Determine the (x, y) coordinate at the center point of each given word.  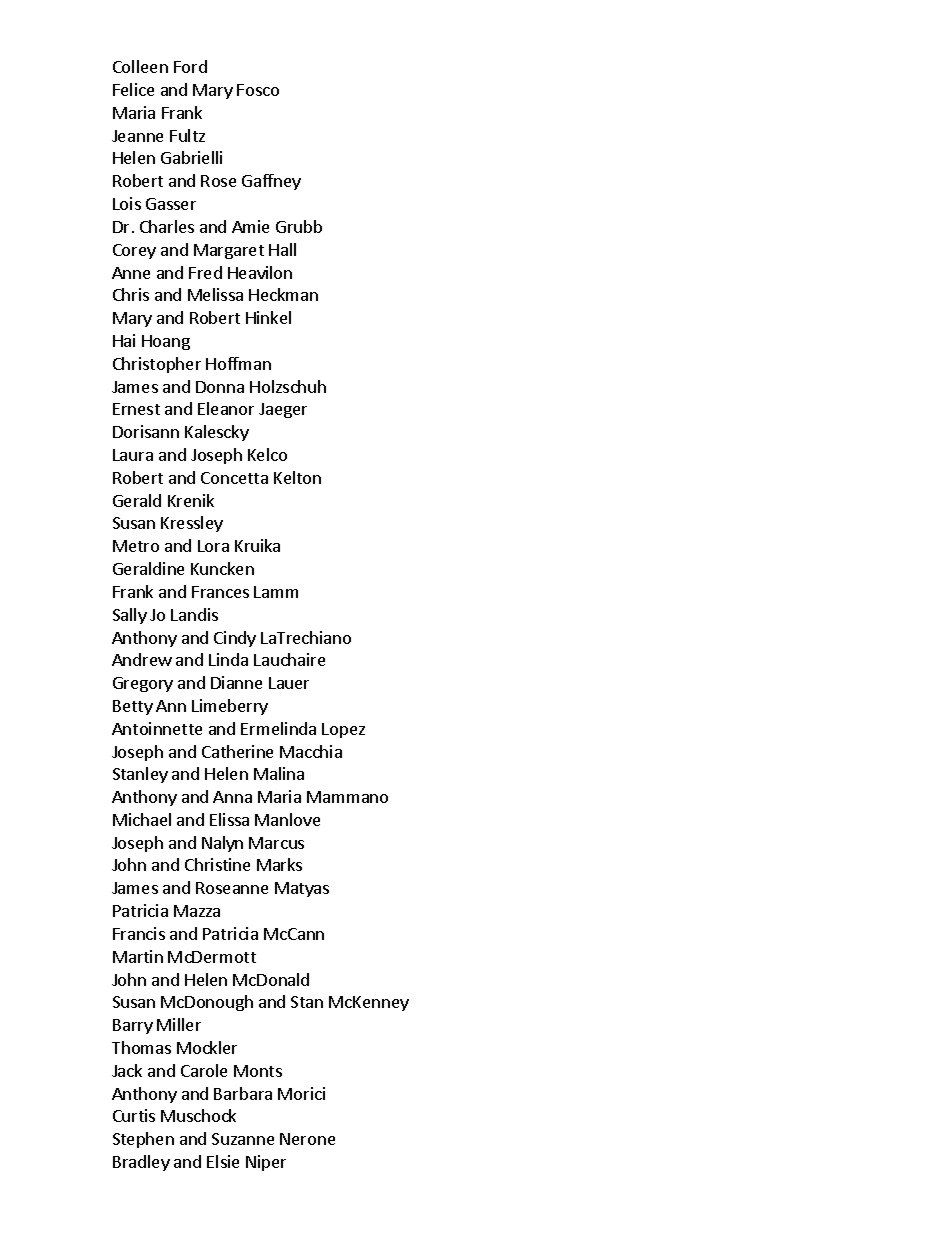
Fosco (258, 90)
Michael (142, 819)
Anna (232, 797)
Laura (133, 455)
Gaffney (271, 182)
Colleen (140, 66)
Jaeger (283, 410)
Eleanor (226, 408)
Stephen (143, 1140)
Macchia (311, 751)
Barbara (243, 1093)
